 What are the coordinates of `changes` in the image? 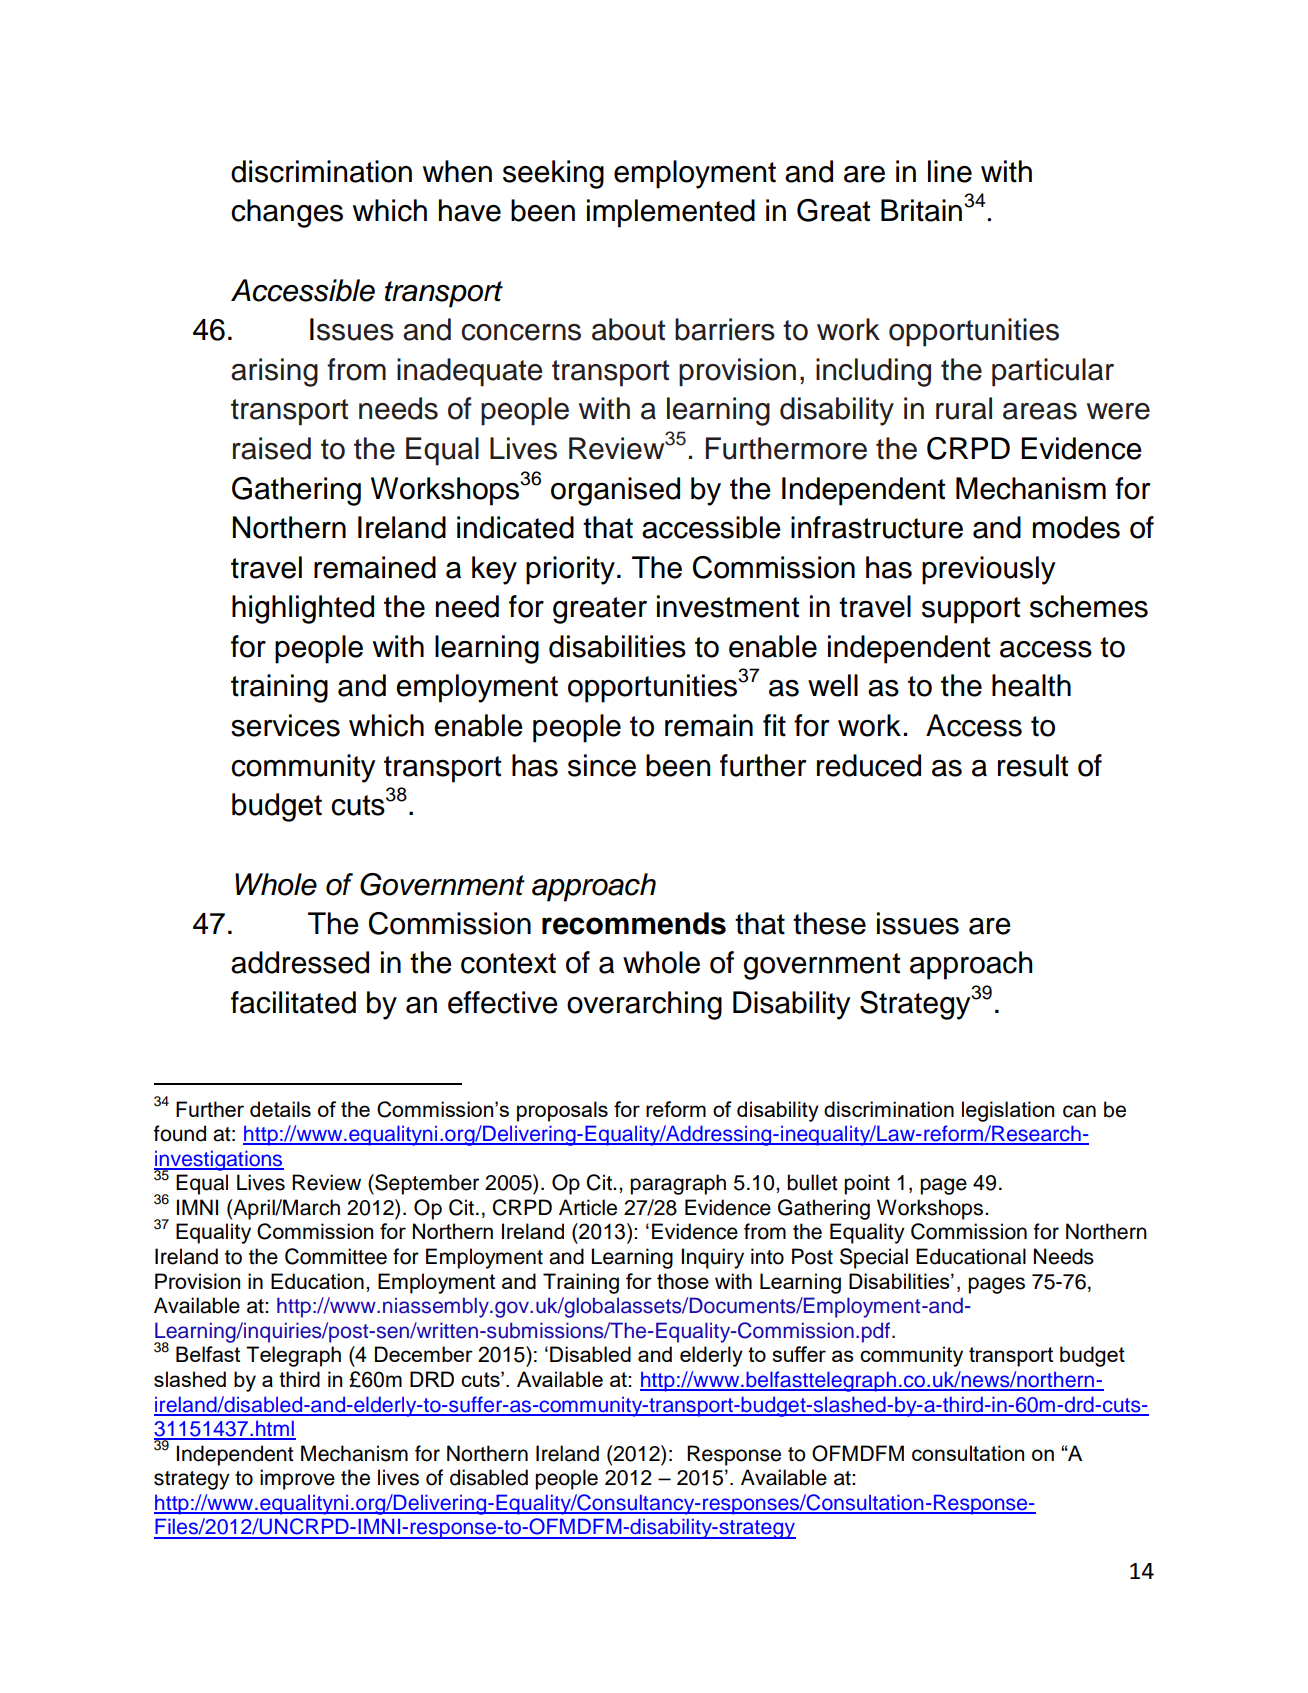 It's located at (287, 213).
